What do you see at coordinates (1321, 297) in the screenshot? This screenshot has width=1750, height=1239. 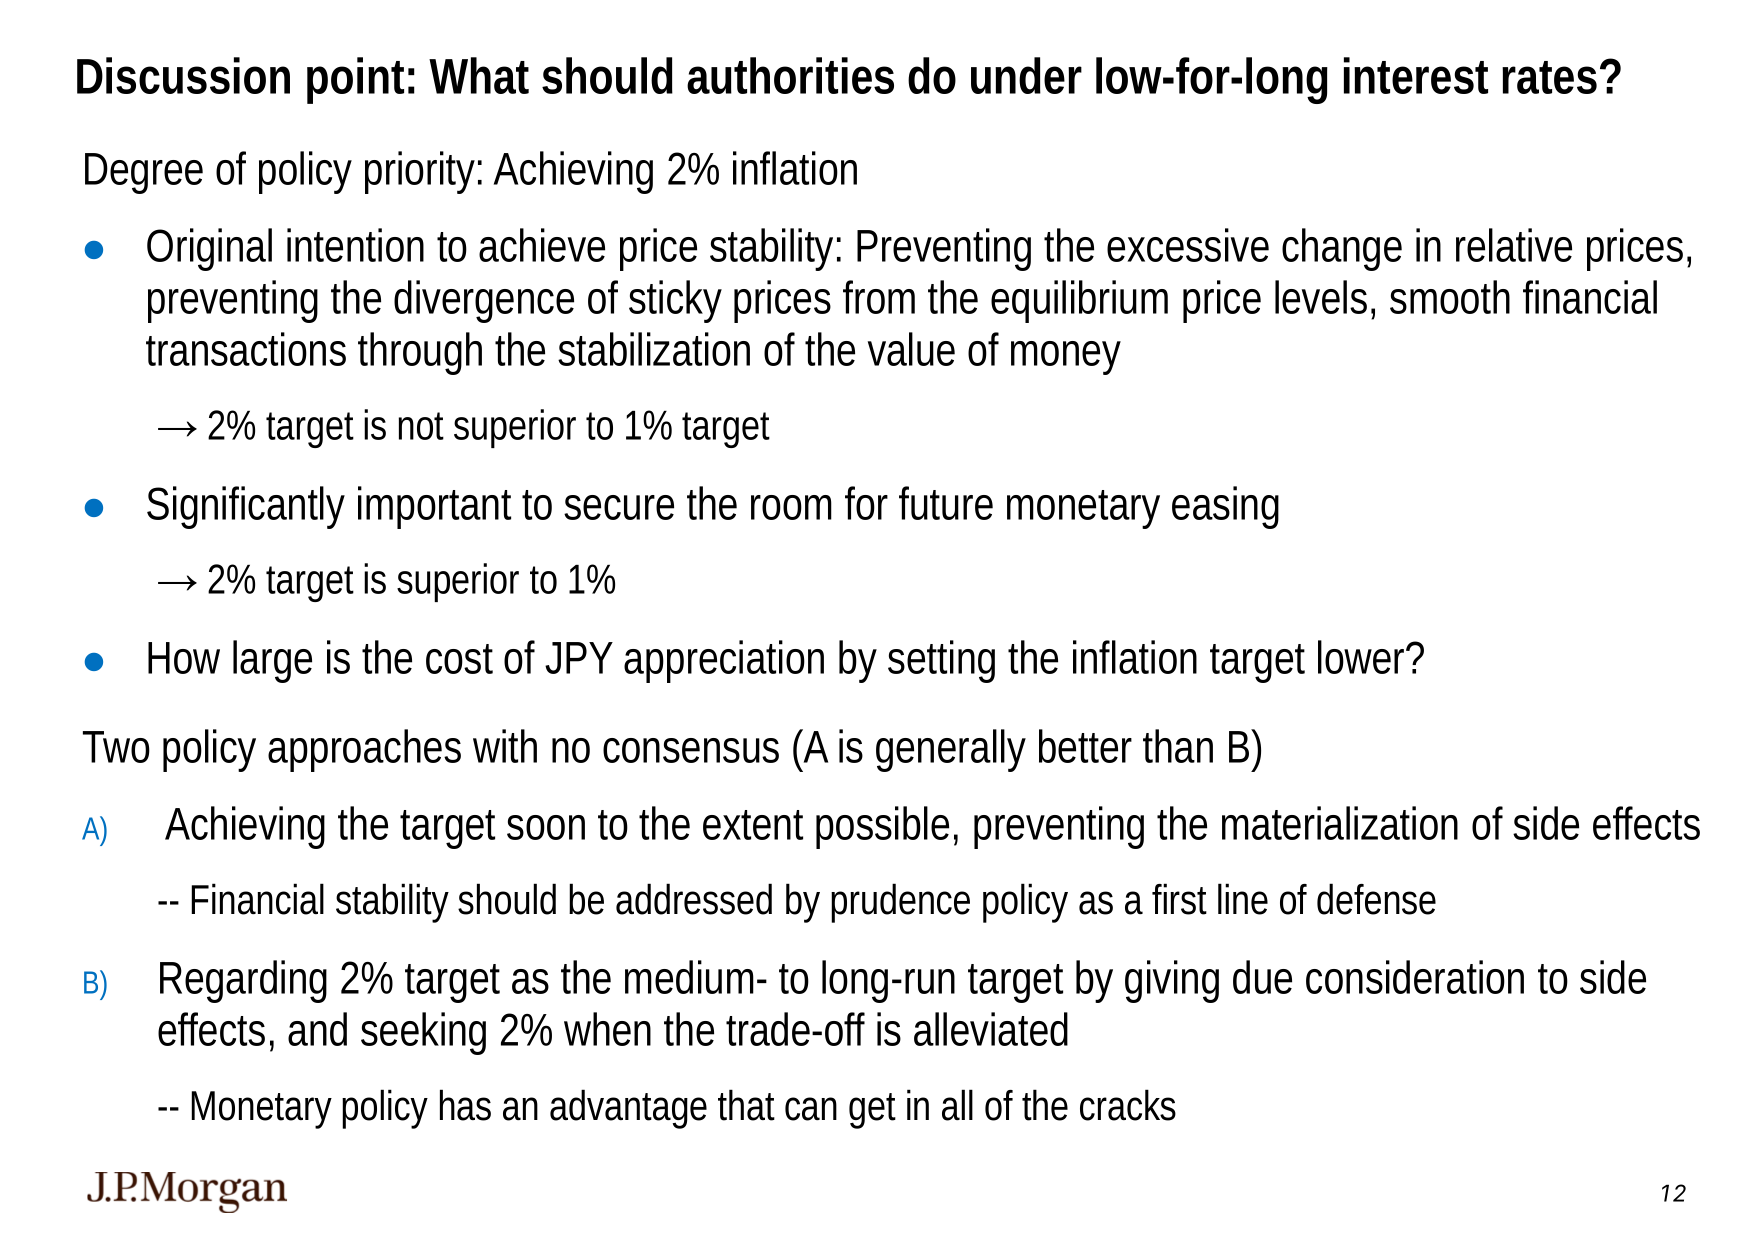 I see `levels` at bounding box center [1321, 297].
